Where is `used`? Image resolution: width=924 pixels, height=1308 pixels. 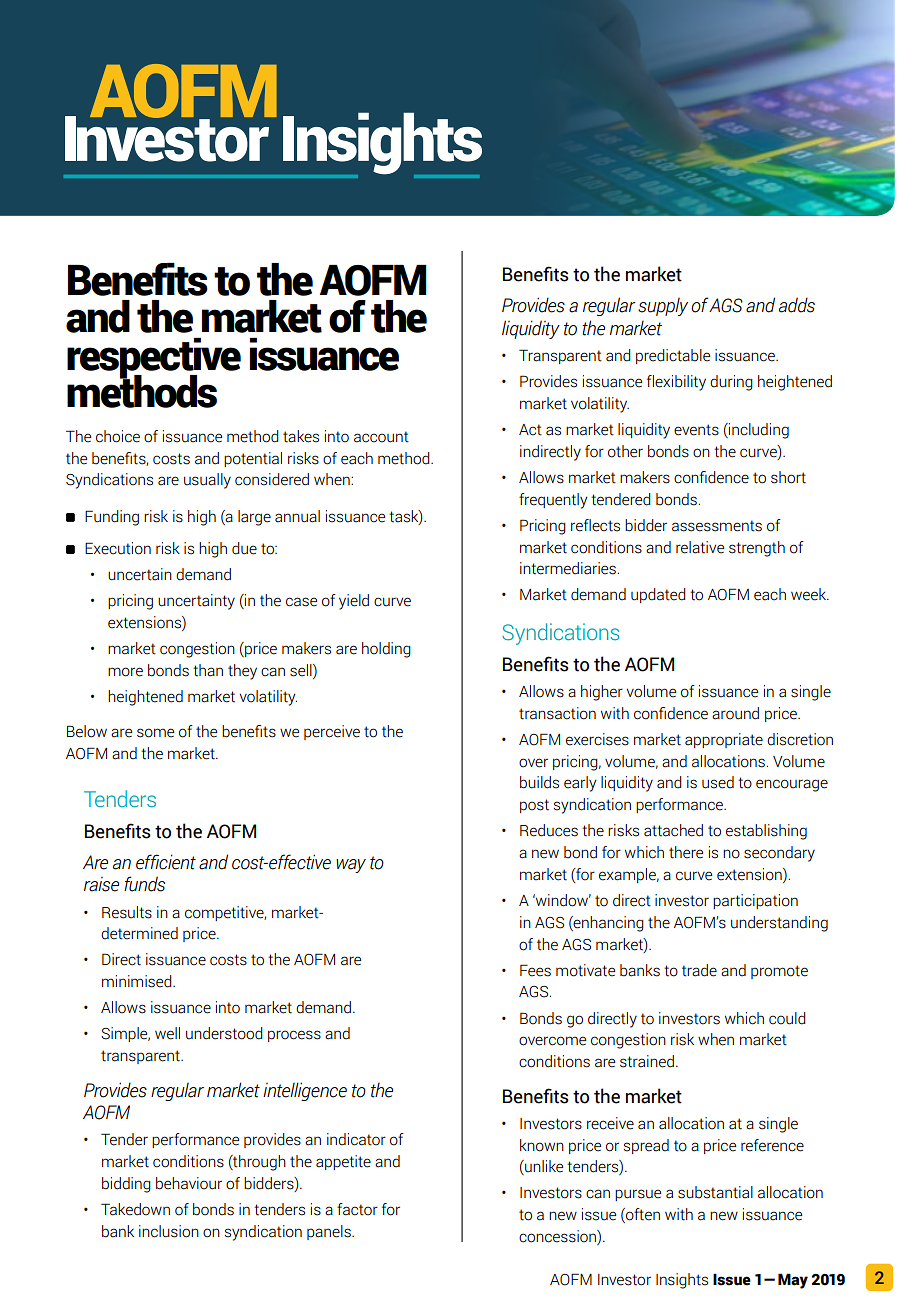
used is located at coordinates (718, 782).
